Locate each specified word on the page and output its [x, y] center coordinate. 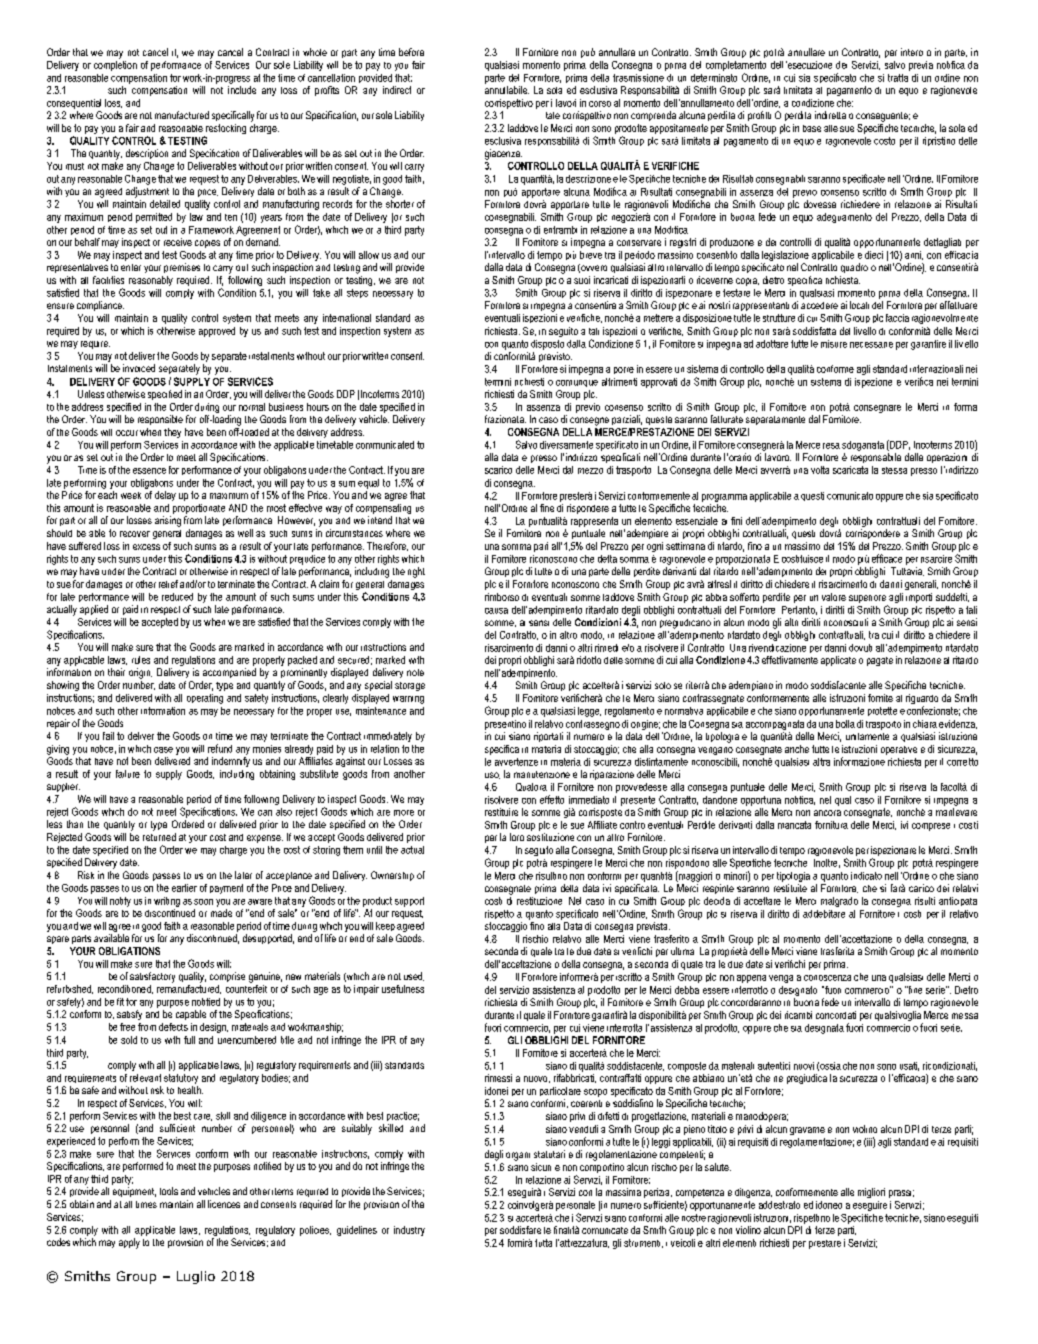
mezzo [590, 471]
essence [149, 471]
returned [159, 837]
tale [553, 115]
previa [921, 66]
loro [517, 837]
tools [169, 1191]
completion [115, 66]
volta [820, 470]
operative [899, 750]
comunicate [605, 1230]
